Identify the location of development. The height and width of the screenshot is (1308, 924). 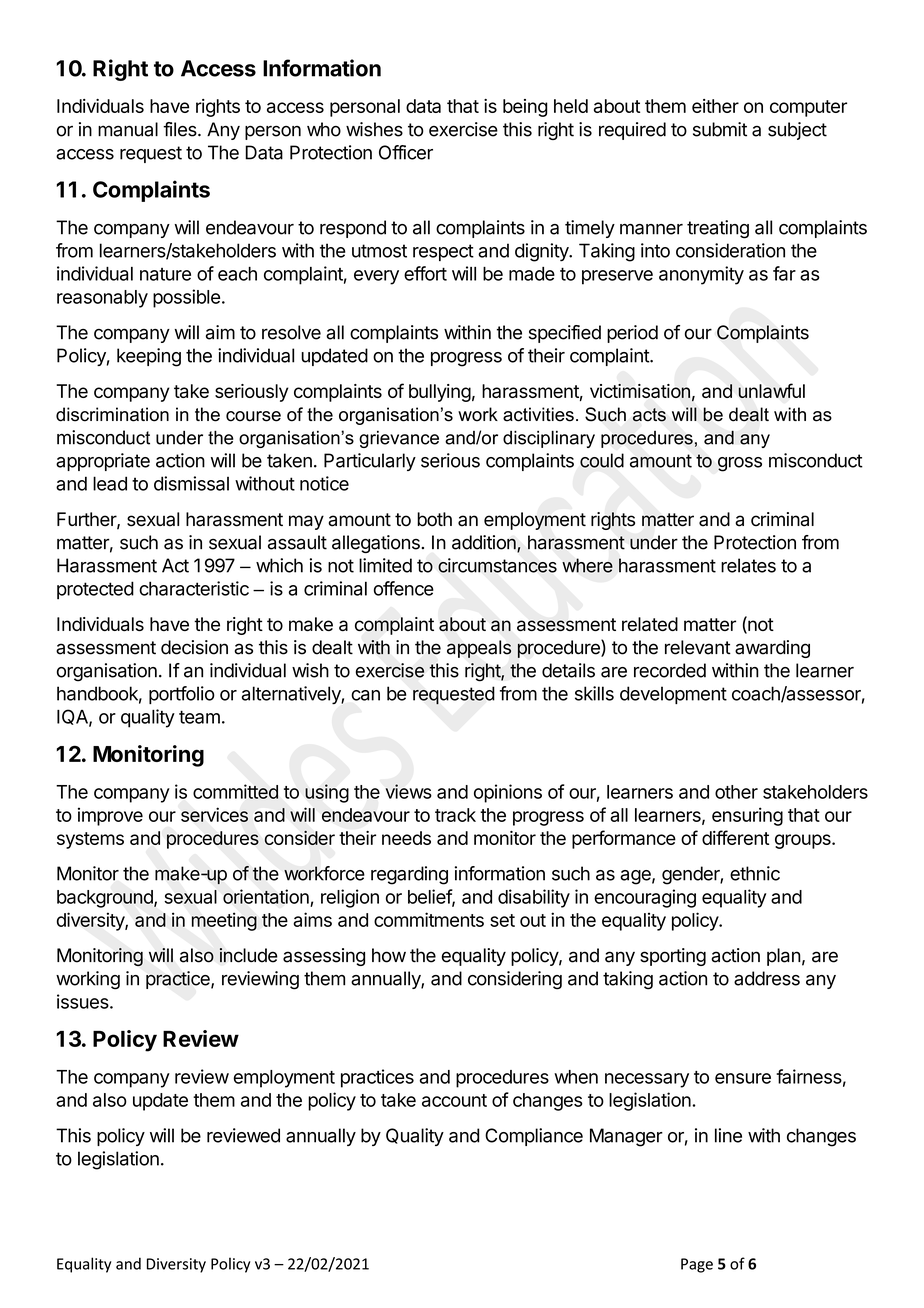
(673, 695).
